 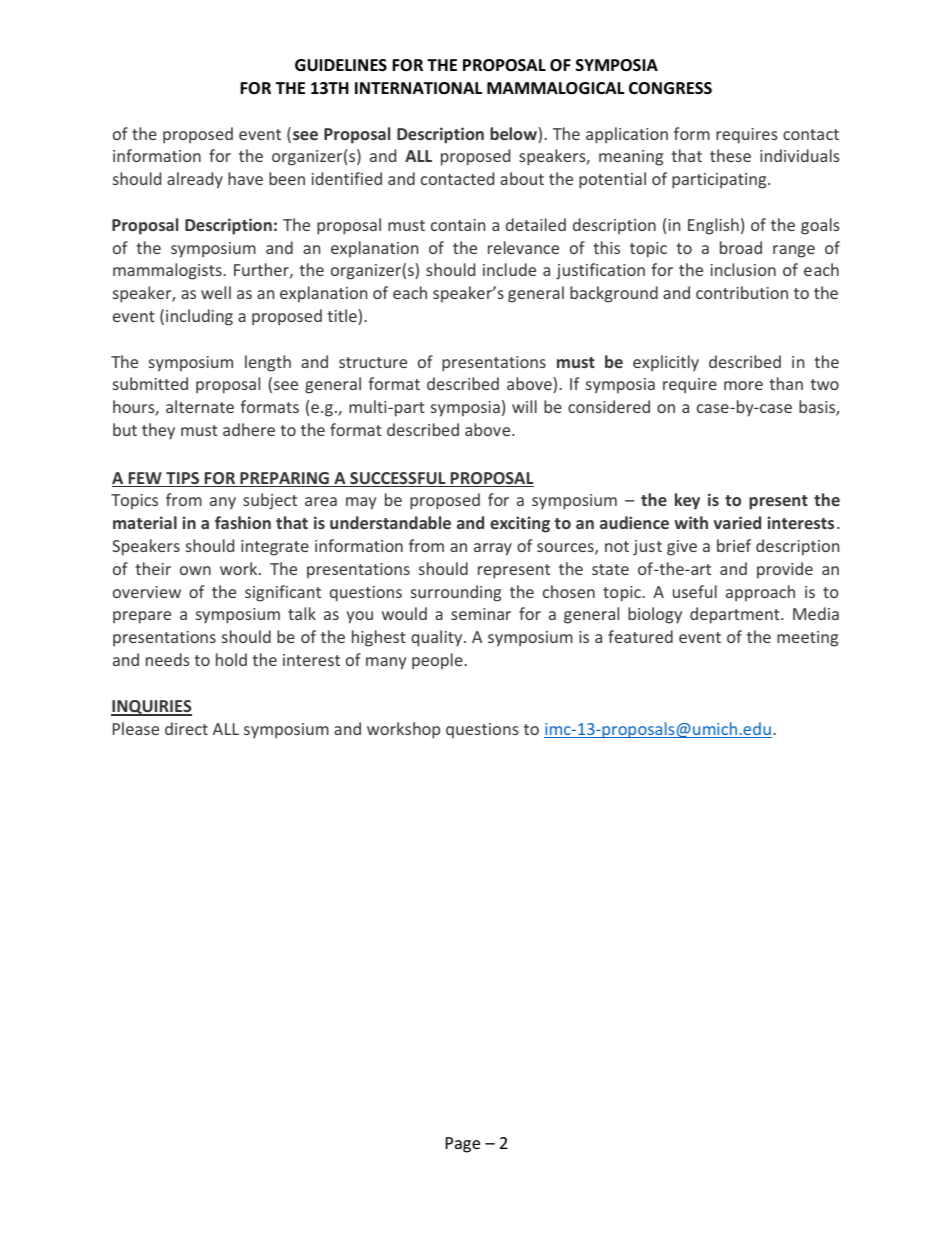 What do you see at coordinates (514, 133) in the document?
I see `below` at bounding box center [514, 133].
